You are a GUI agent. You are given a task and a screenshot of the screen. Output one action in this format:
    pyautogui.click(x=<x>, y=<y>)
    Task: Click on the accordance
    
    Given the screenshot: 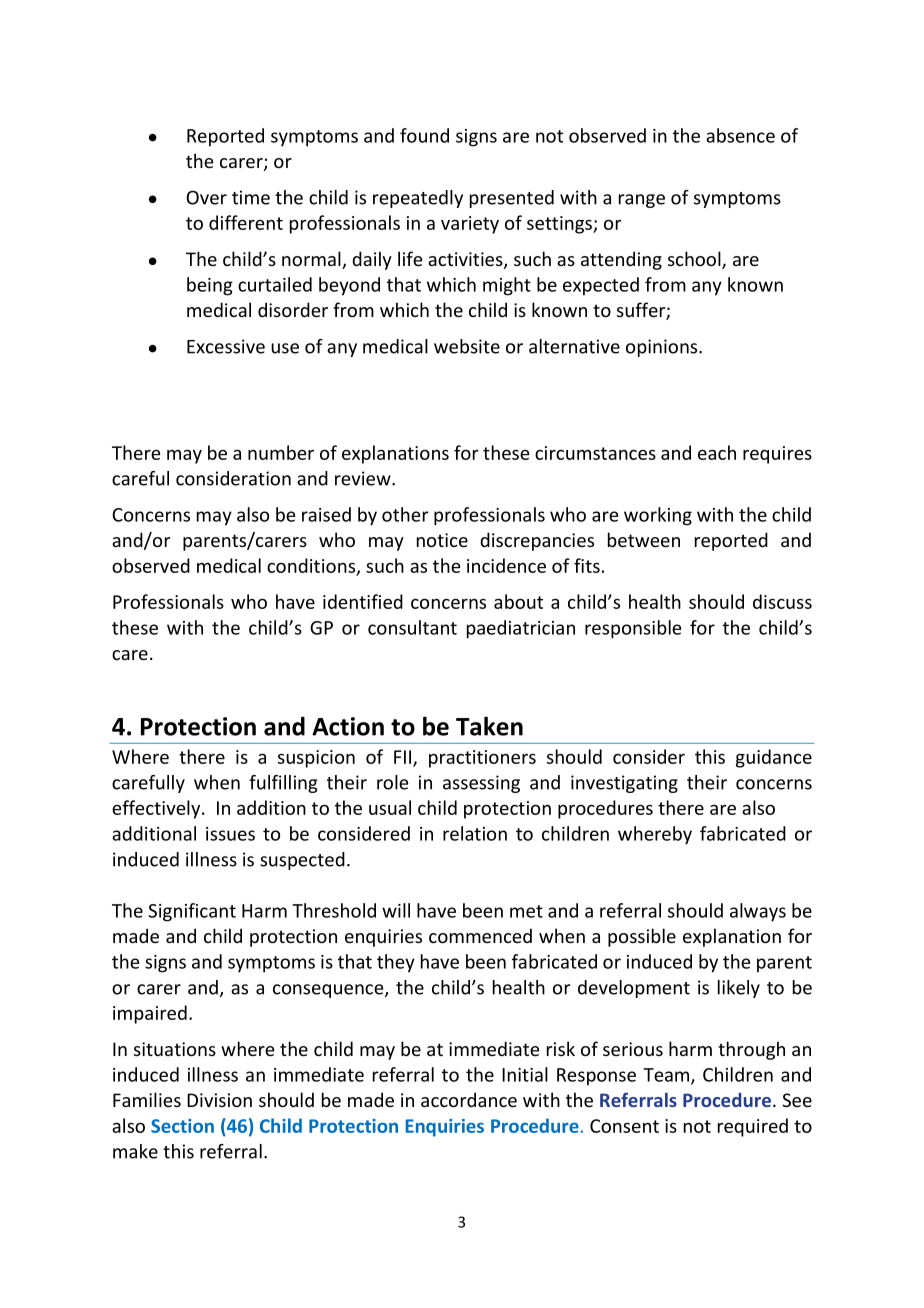 What is the action you would take?
    pyautogui.click(x=469, y=1099)
